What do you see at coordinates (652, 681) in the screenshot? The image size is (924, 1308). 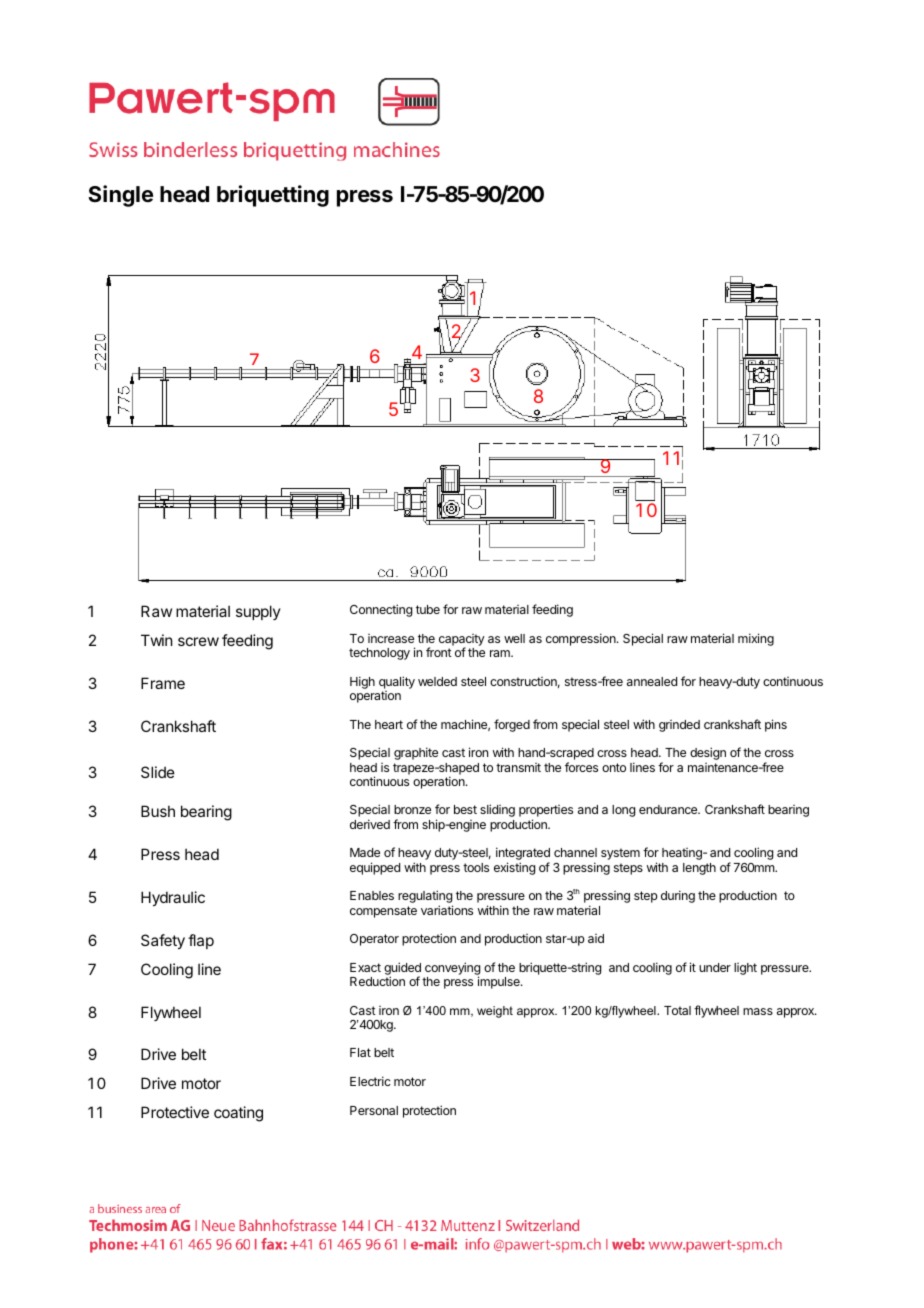 I see `annealed` at bounding box center [652, 681].
